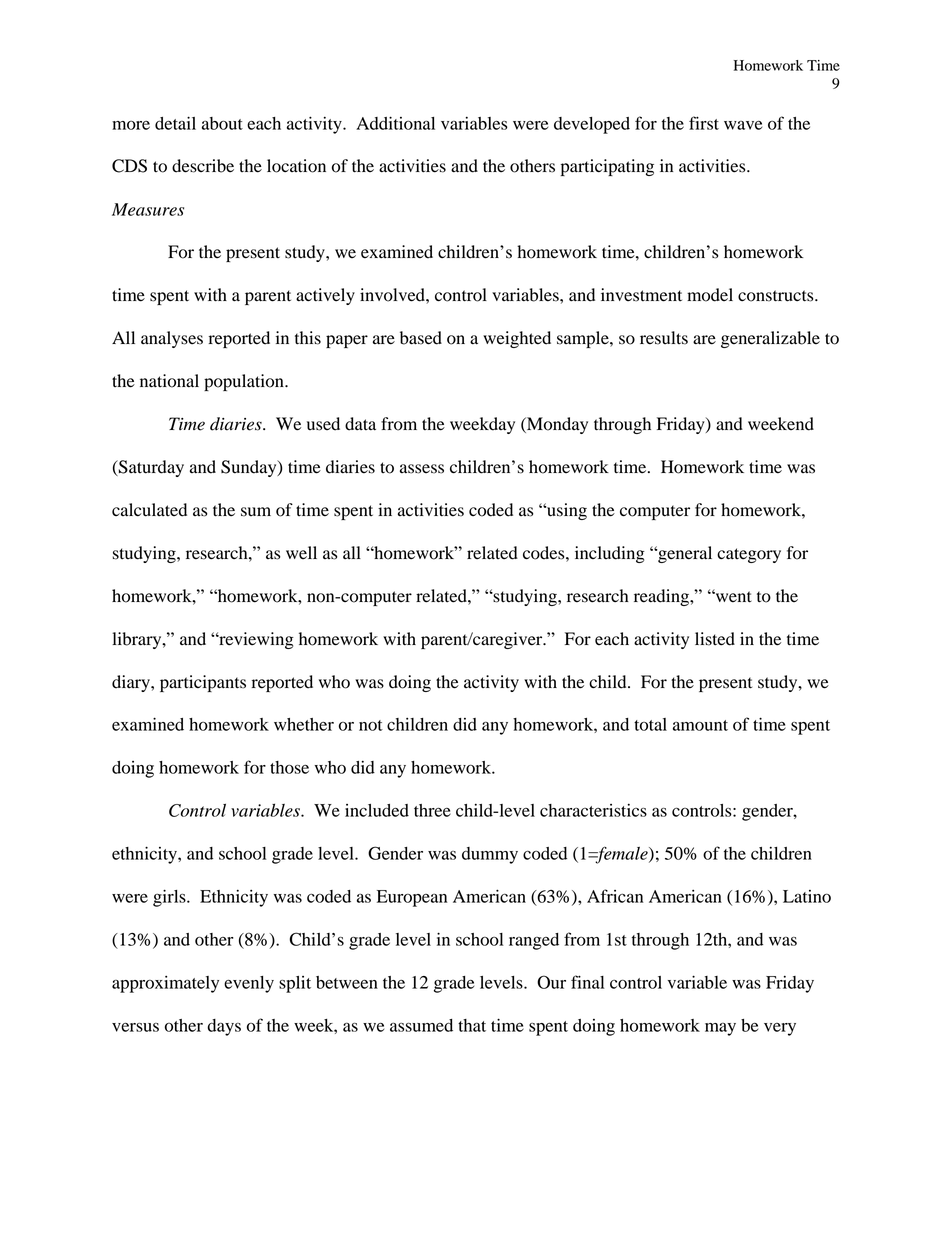  I want to click on well, so click(301, 552).
